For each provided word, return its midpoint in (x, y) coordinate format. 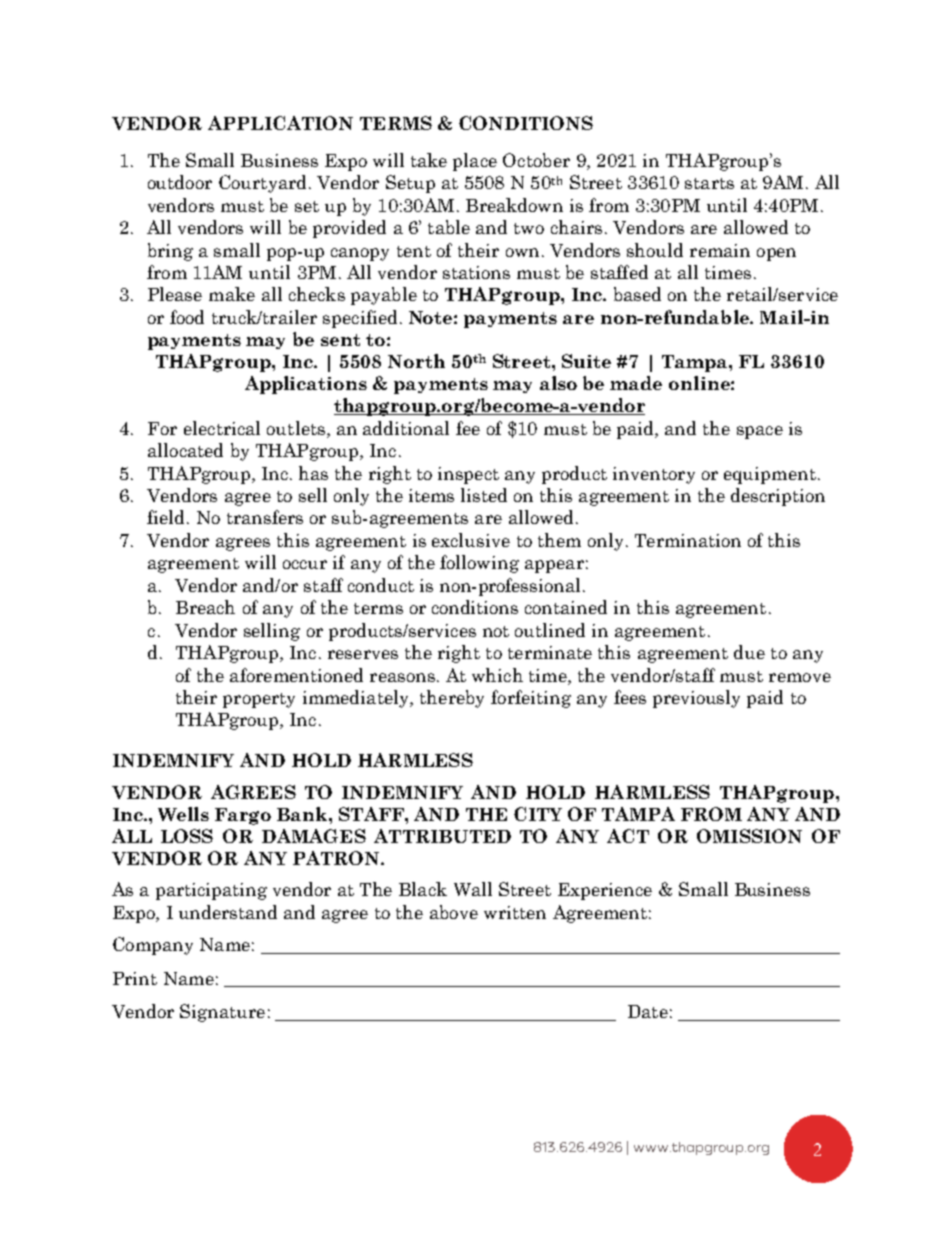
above (454, 912)
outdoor (180, 182)
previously (696, 699)
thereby (452, 699)
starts (709, 183)
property (259, 700)
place (475, 162)
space (760, 432)
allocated (185, 450)
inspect (468, 475)
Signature (222, 1013)
